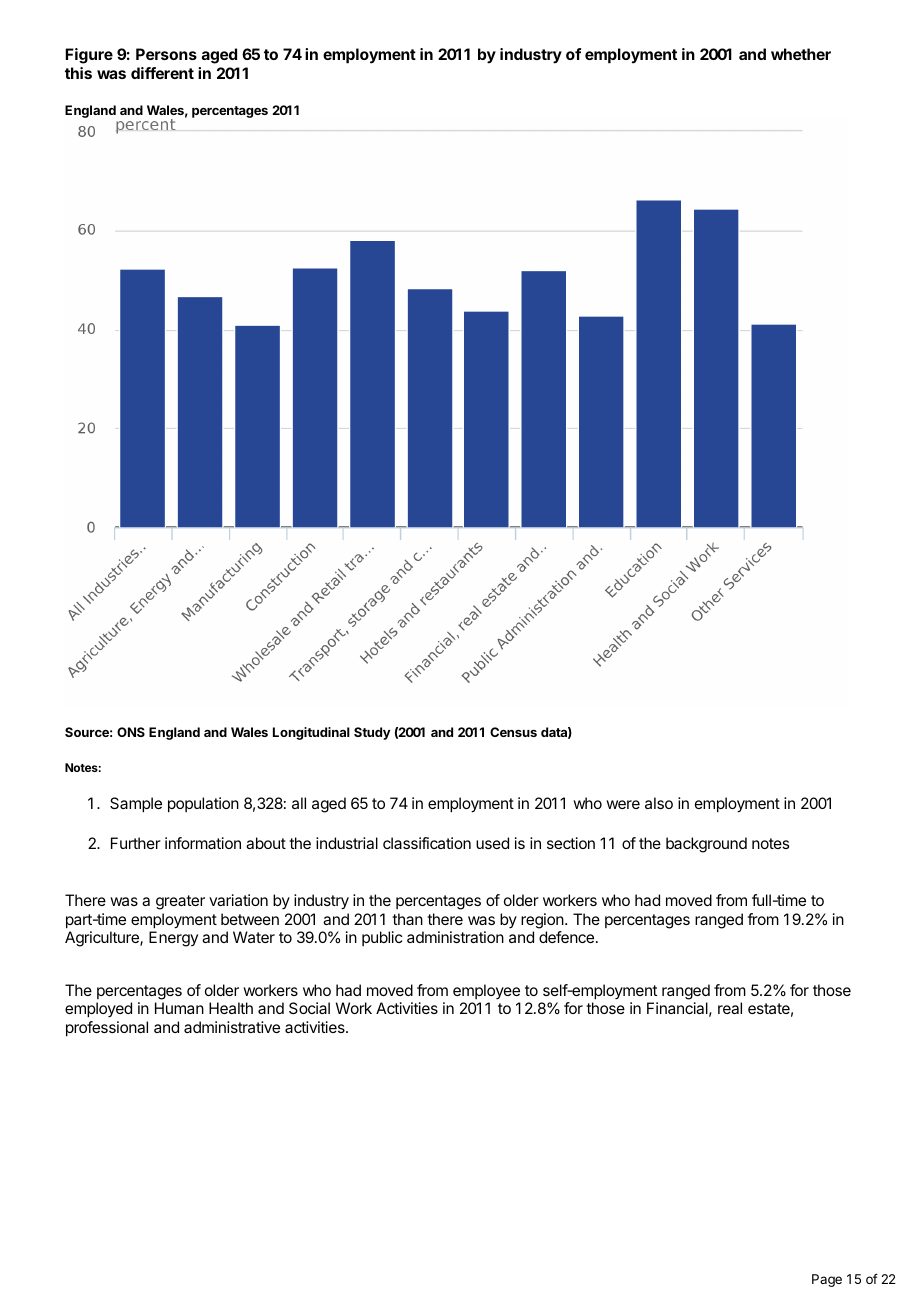 This image has width=924, height=1308. I want to click on Study, so click(372, 733).
